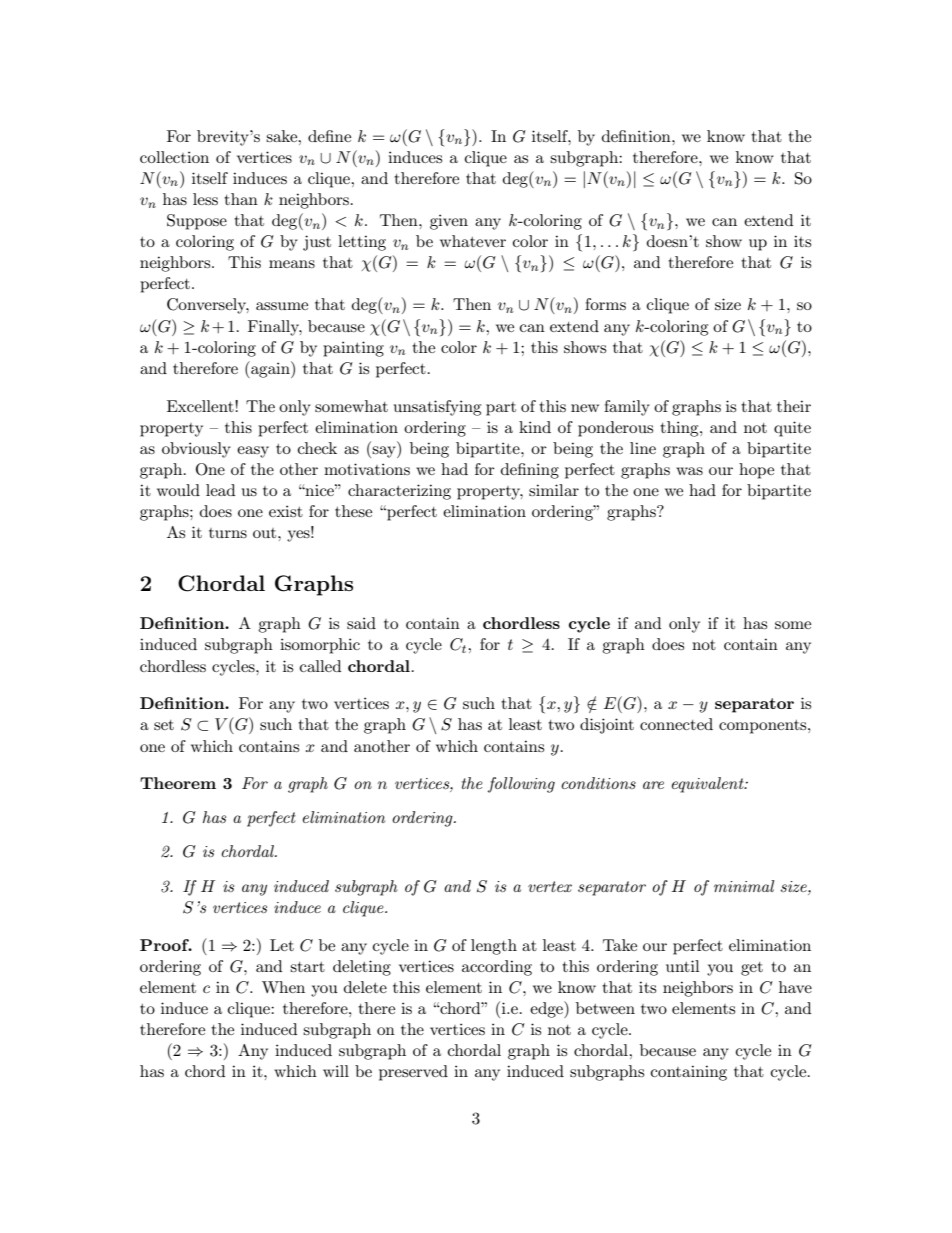  What do you see at coordinates (752, 969) in the page?
I see `get` at bounding box center [752, 969].
